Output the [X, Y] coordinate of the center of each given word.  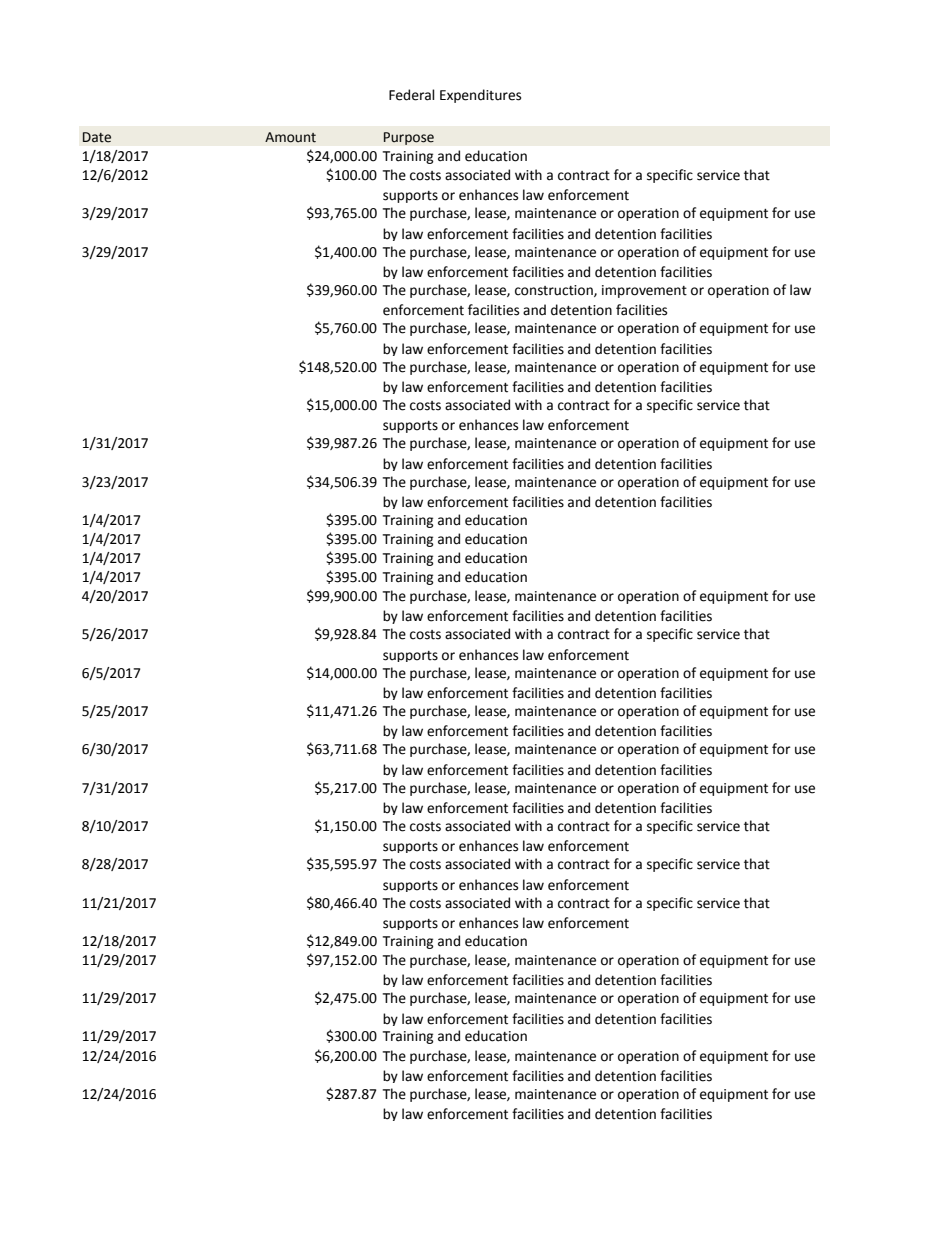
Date [97, 137]
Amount [290, 137]
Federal [412, 95]
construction [555, 291]
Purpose [408, 138]
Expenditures [480, 96]
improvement [644, 291]
